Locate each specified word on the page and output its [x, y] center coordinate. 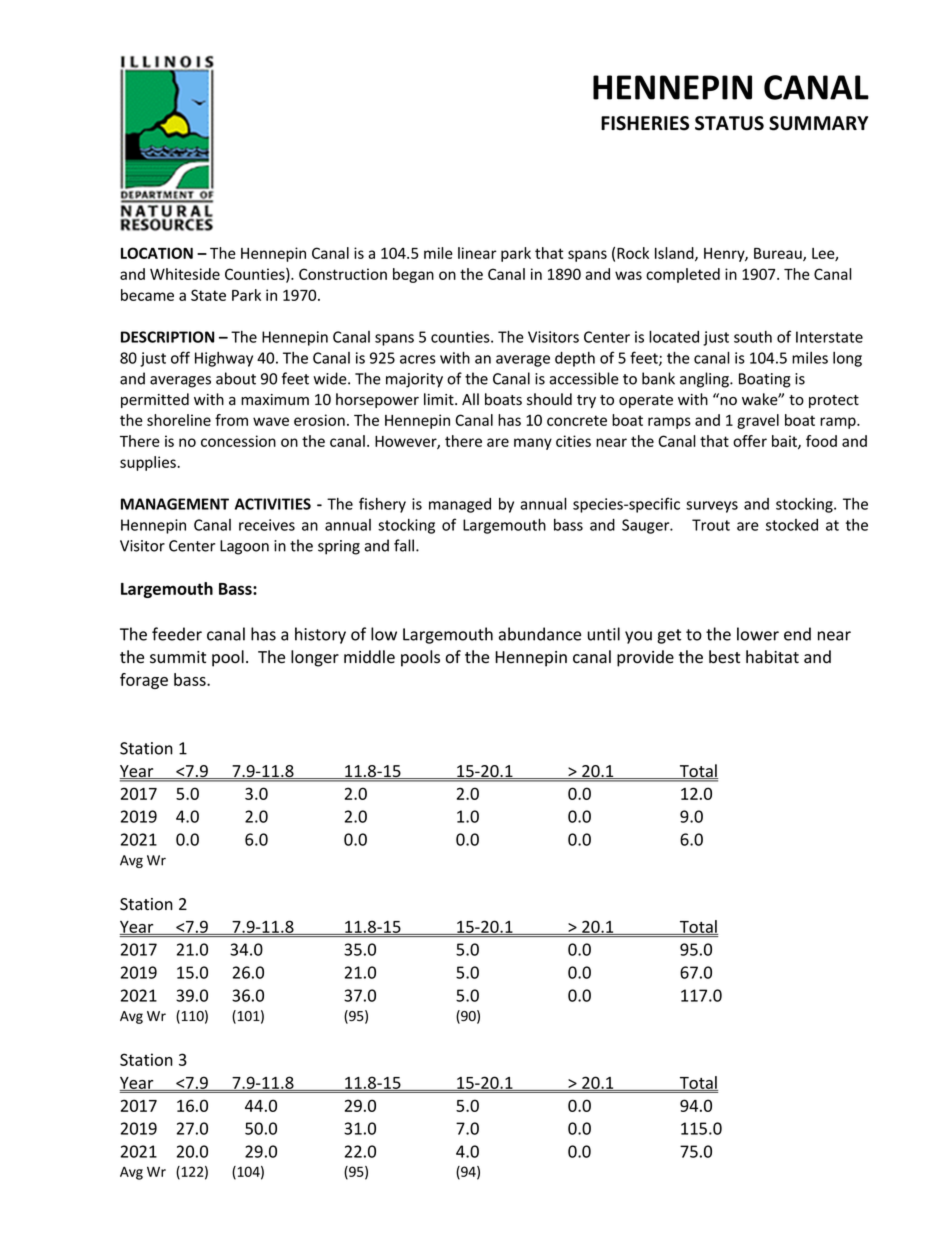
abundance [540, 634]
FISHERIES [645, 123]
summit [178, 657]
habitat [772, 657]
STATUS [729, 123]
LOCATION [157, 253]
